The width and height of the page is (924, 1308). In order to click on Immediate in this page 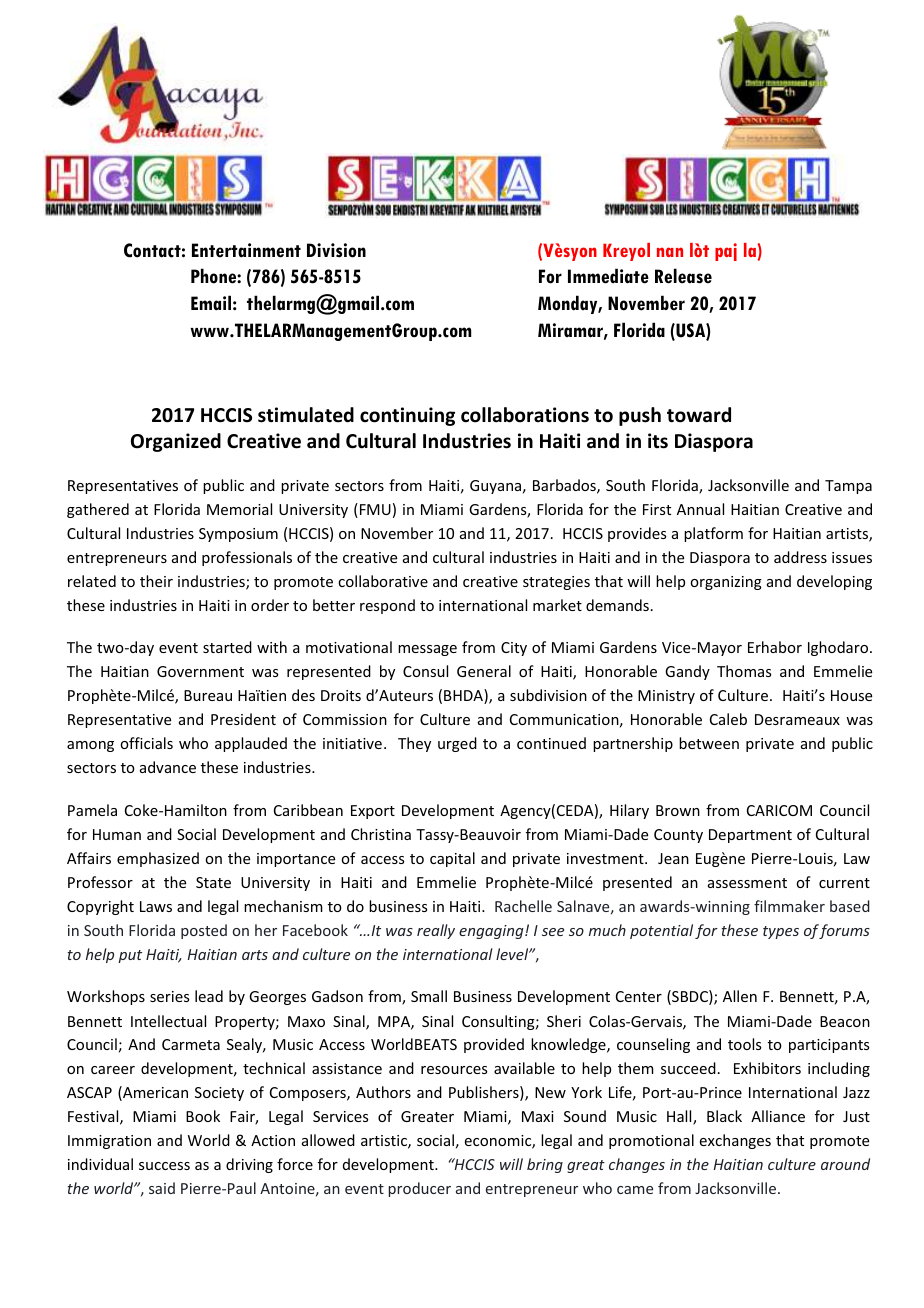, I will do `click(608, 276)`.
